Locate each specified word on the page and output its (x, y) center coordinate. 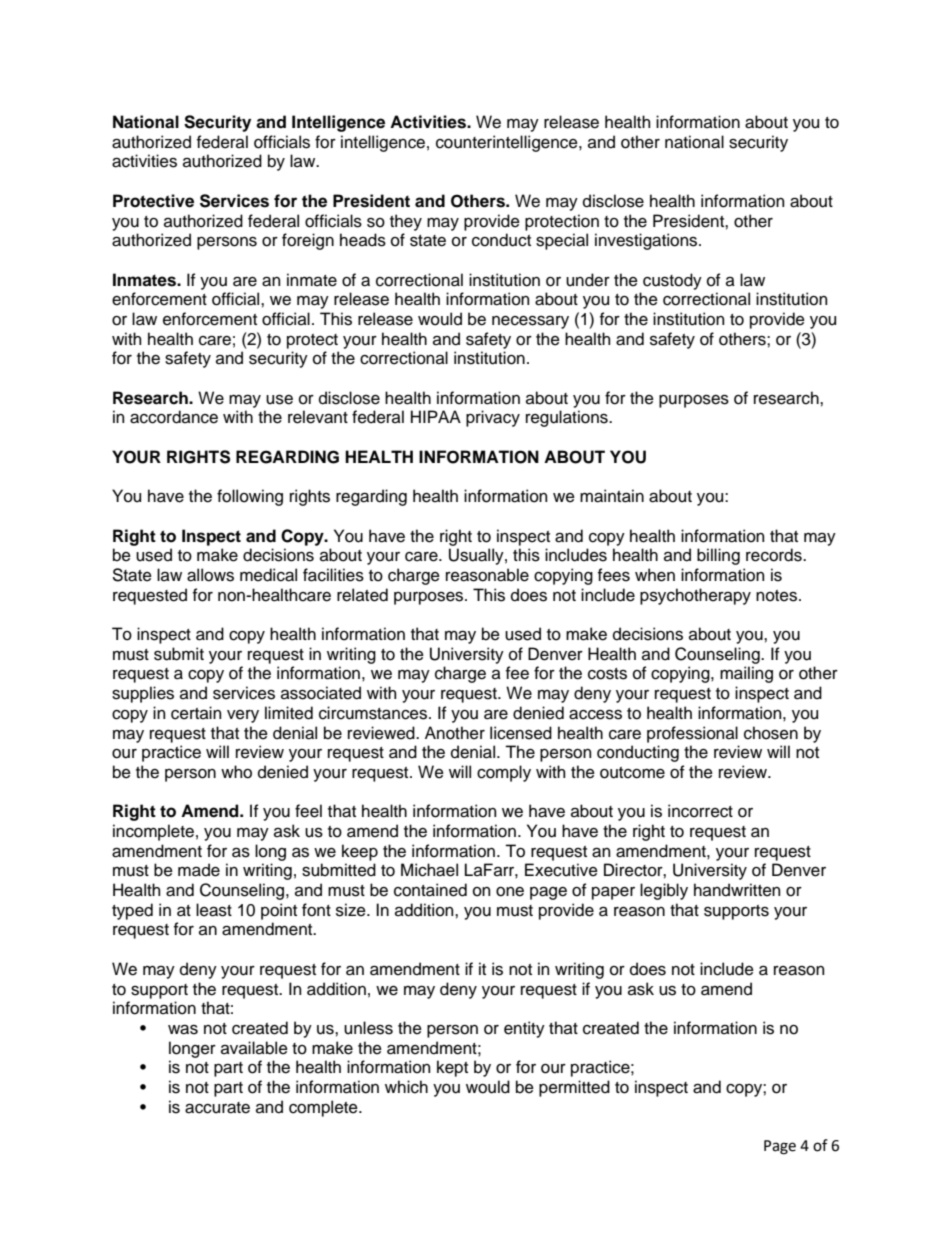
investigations (647, 241)
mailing (746, 674)
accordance (174, 417)
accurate (217, 1108)
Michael (429, 870)
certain (196, 713)
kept (452, 1068)
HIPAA (436, 416)
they (406, 222)
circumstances (374, 713)
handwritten (737, 890)
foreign (308, 241)
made (199, 870)
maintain (612, 496)
